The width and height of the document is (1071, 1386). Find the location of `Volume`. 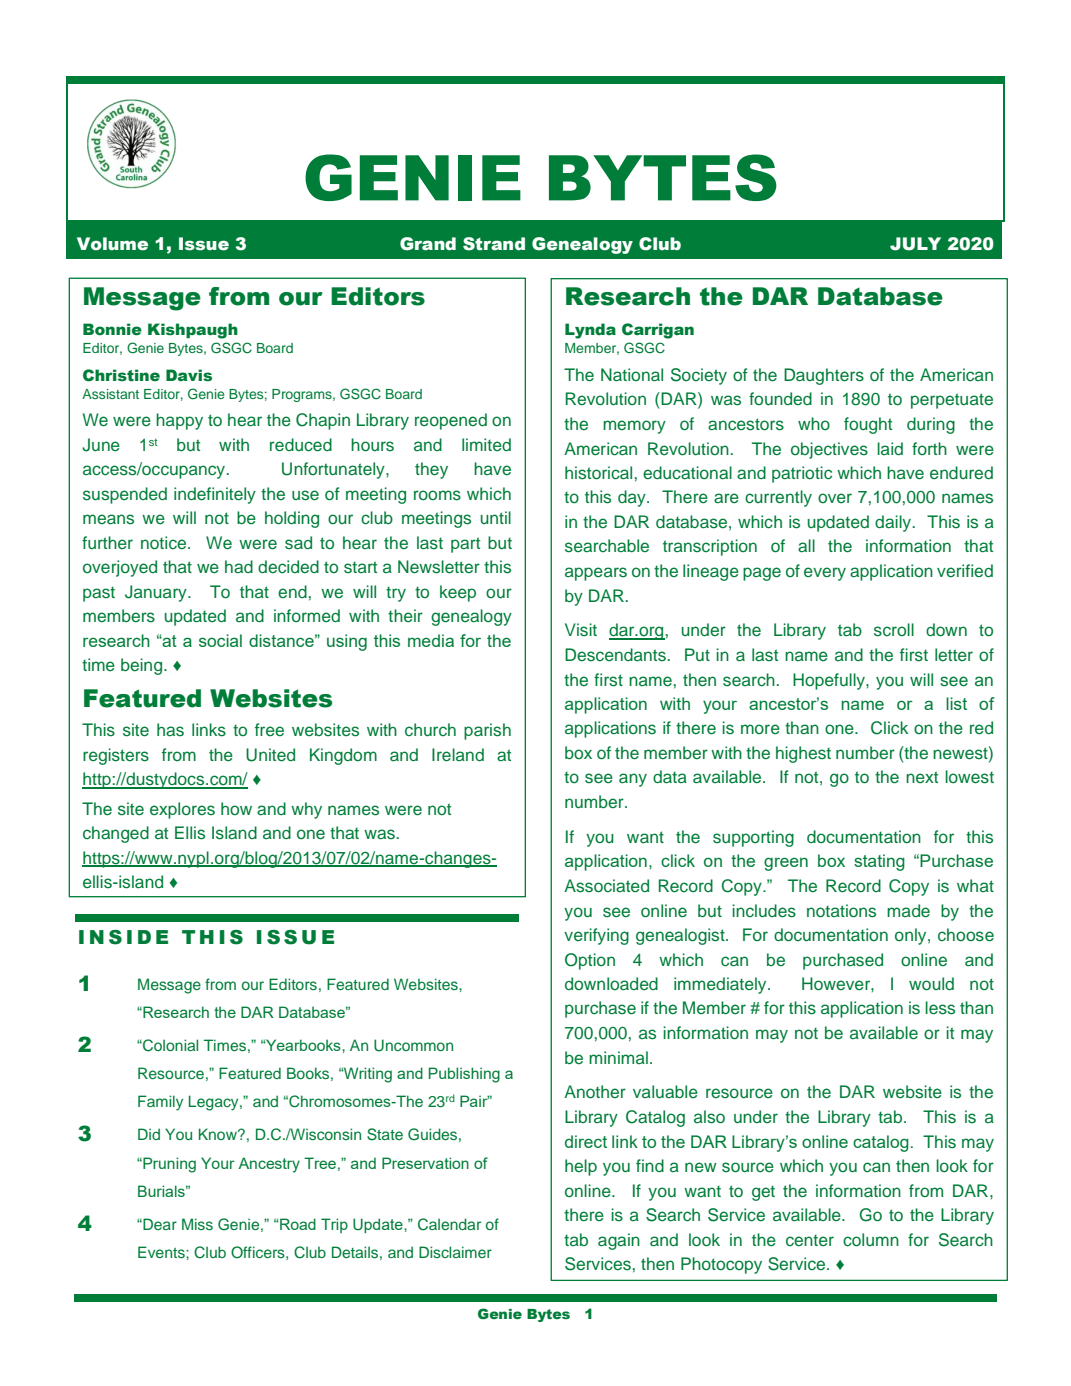

Volume is located at coordinates (112, 244).
